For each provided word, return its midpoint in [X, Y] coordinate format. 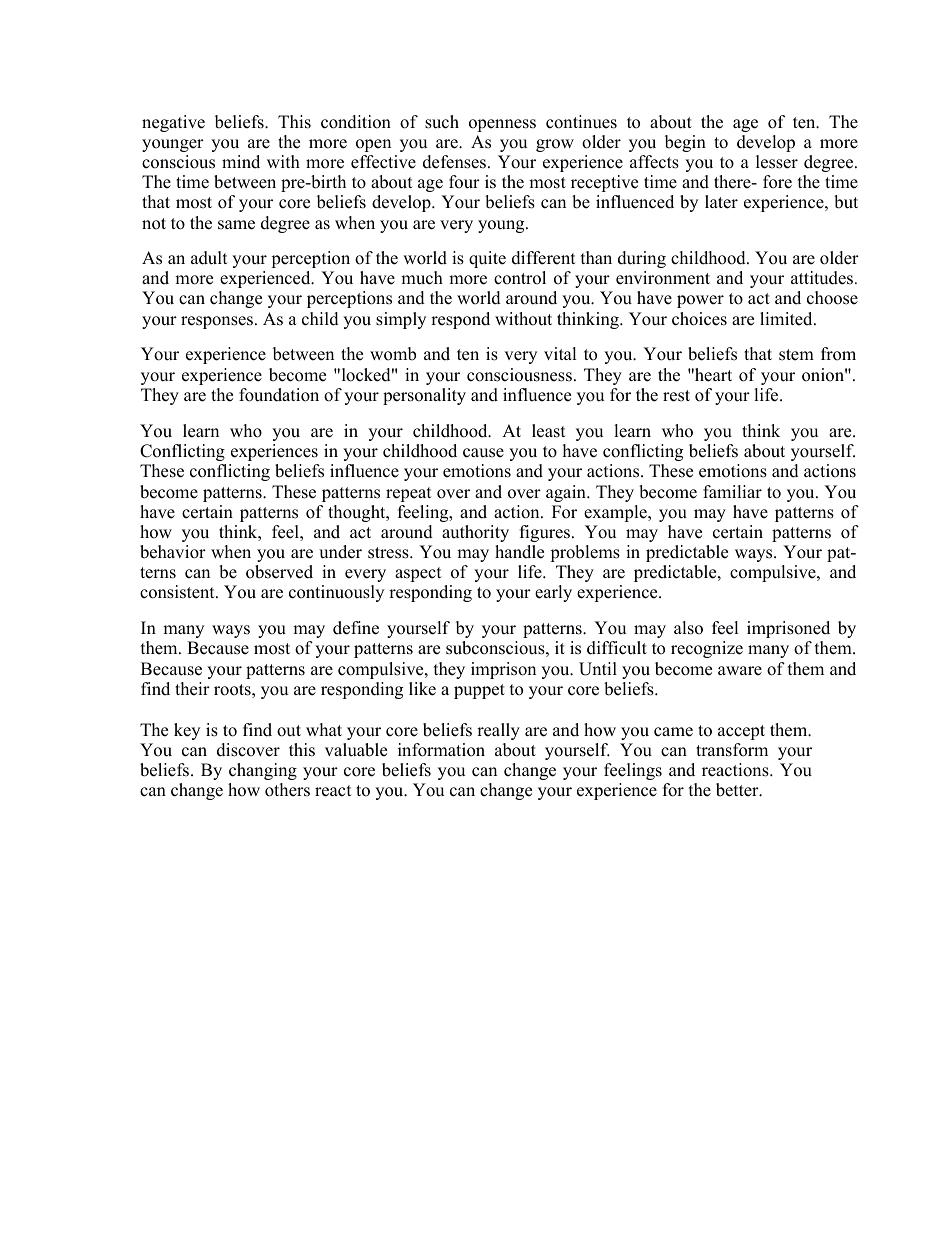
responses [217, 322]
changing [263, 771]
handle [519, 552]
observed [279, 572]
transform [732, 750]
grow [555, 145]
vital [560, 353]
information [441, 750]
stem [796, 355]
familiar [732, 491]
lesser [777, 162]
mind [241, 162]
